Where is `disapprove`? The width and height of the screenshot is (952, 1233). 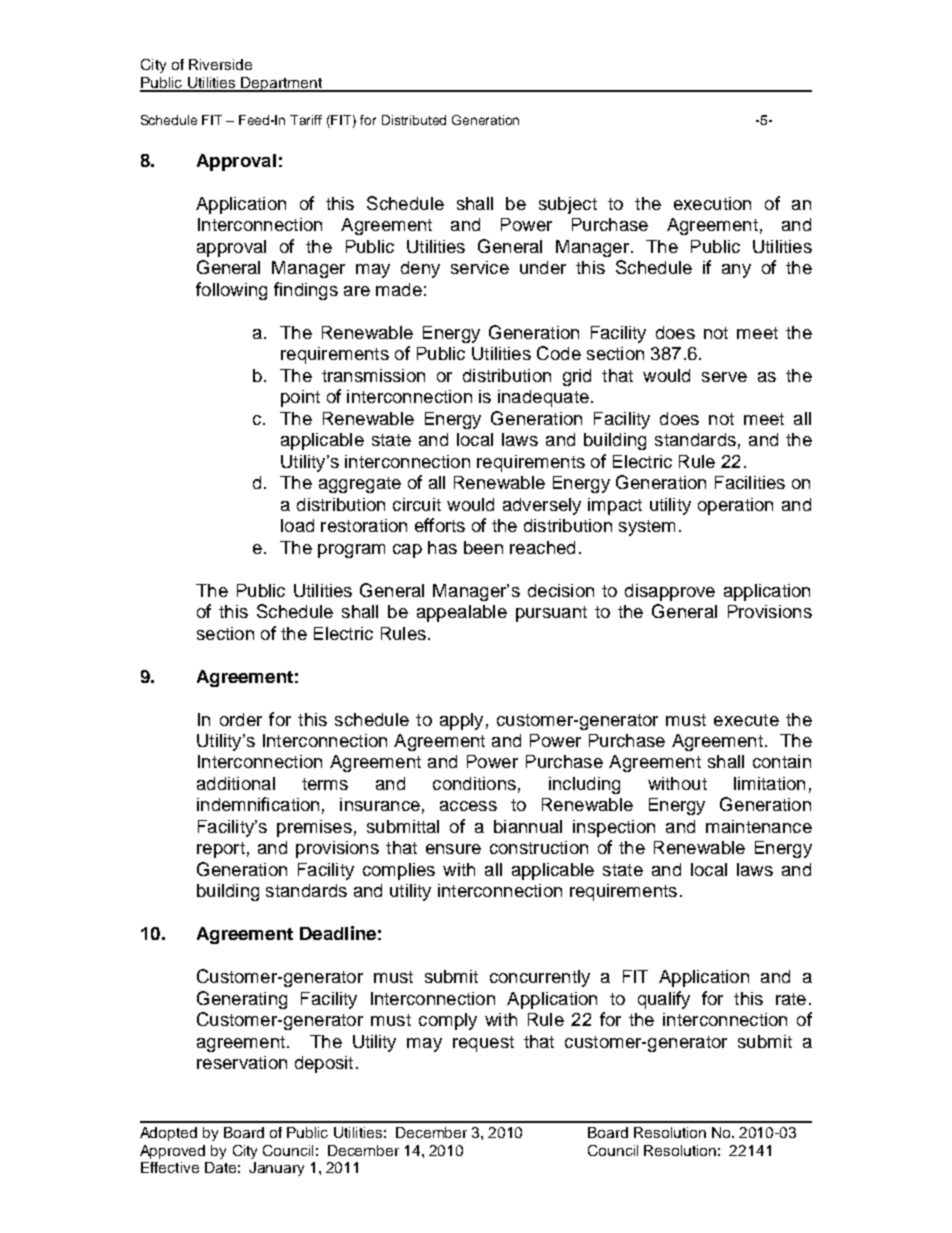
disapprove is located at coordinates (670, 592).
